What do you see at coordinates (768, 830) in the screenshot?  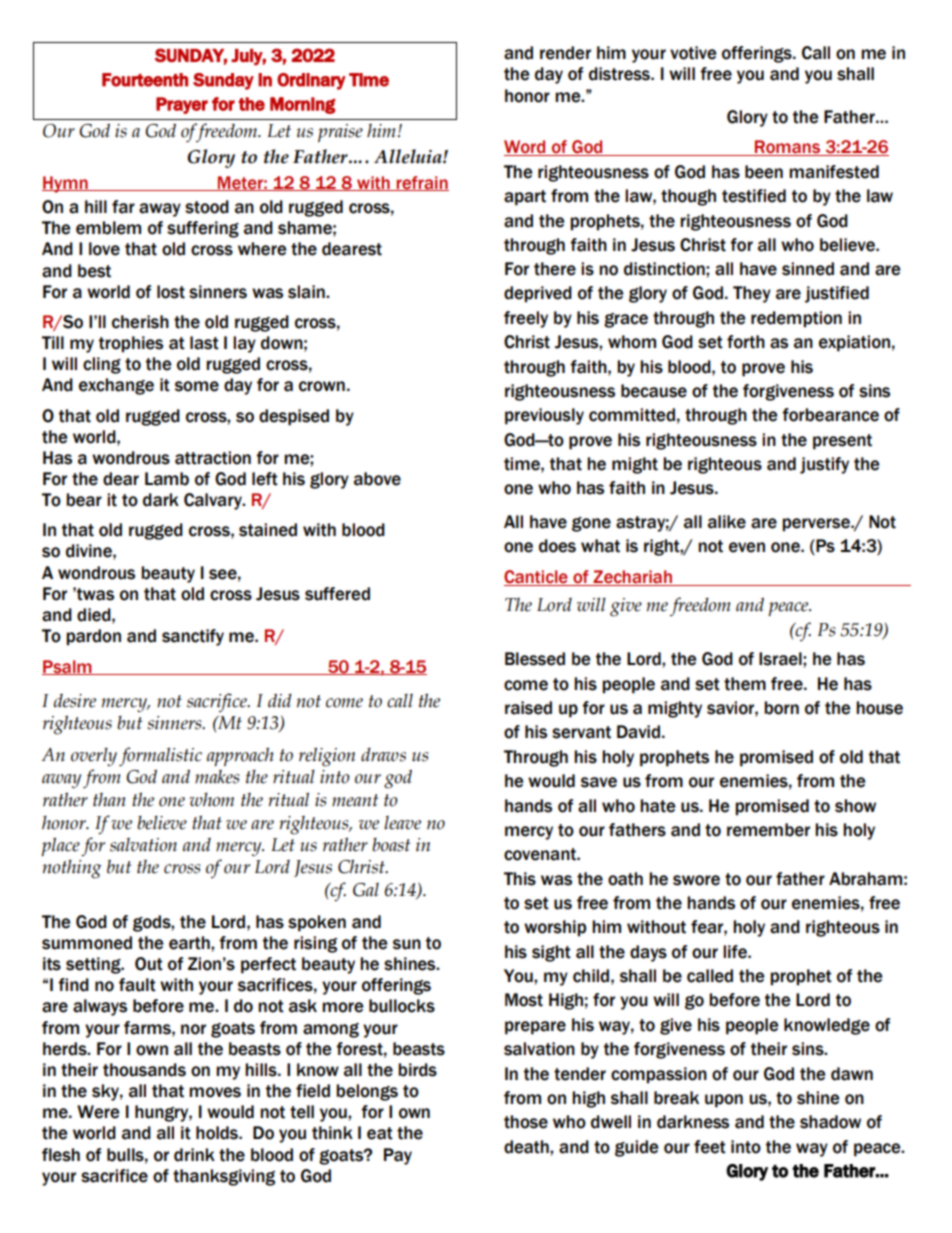 I see `remember` at bounding box center [768, 830].
